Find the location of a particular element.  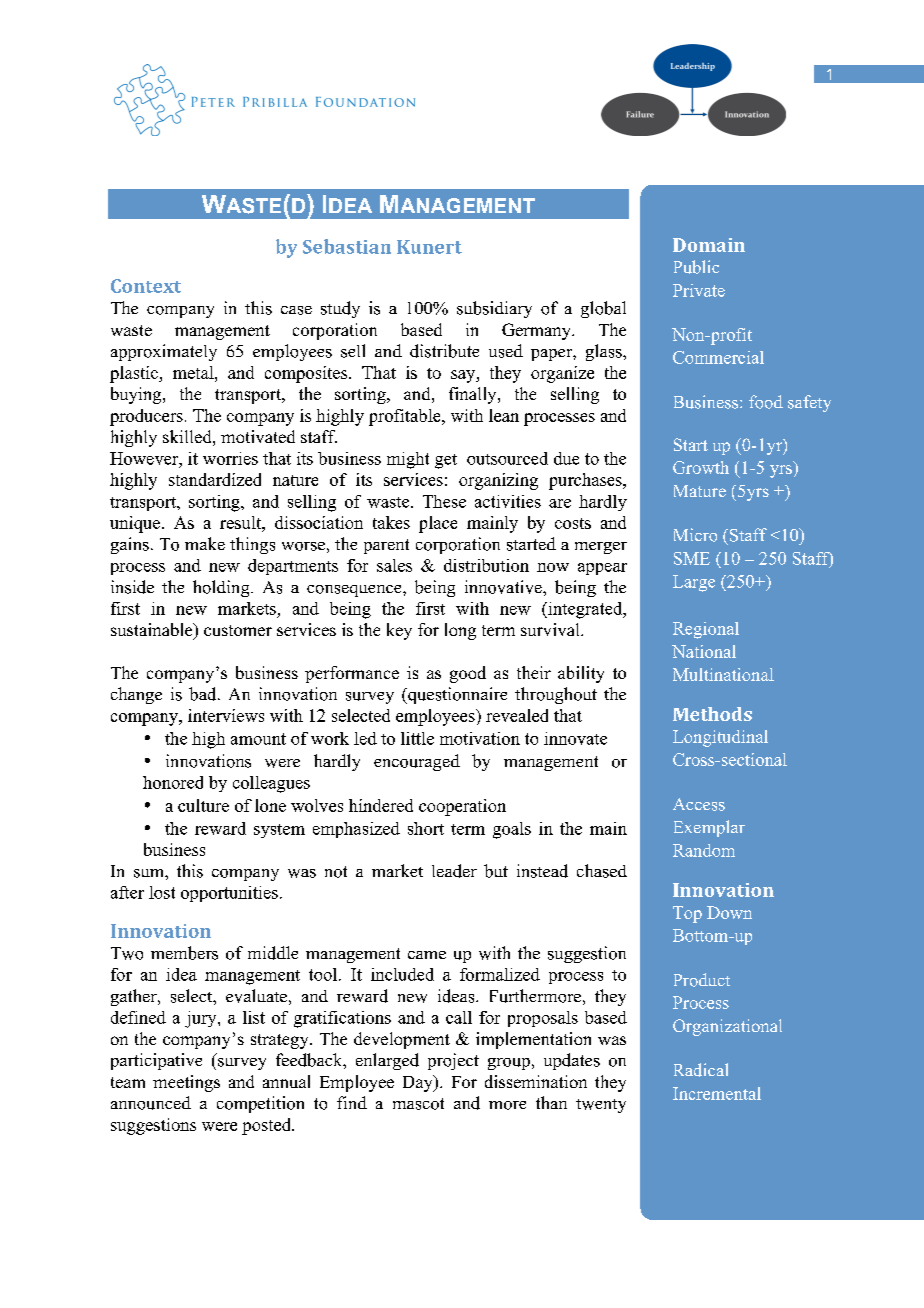

subsidiary is located at coordinates (494, 309).
